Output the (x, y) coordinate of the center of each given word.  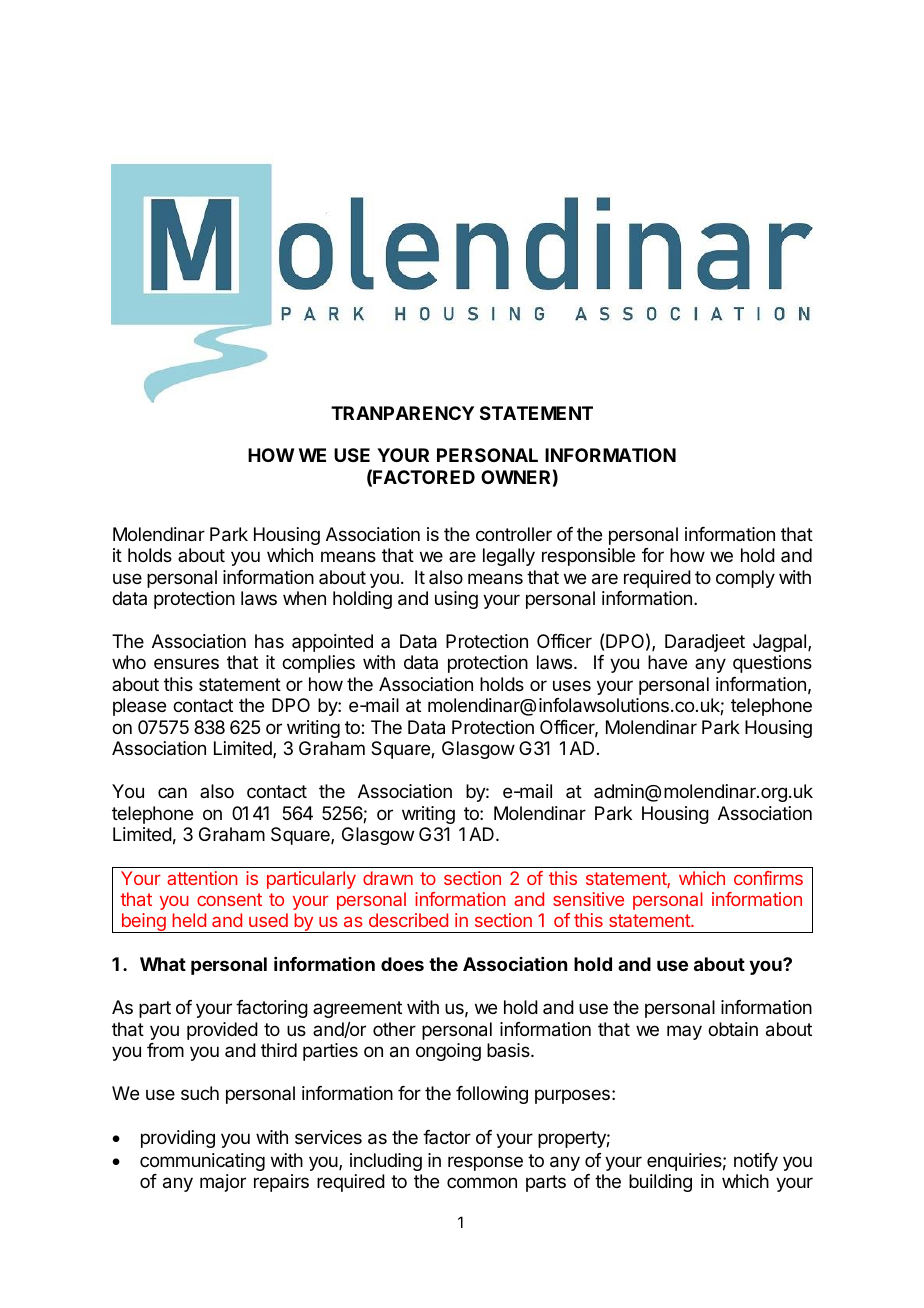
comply (745, 579)
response (485, 1163)
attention (202, 878)
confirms (768, 878)
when (304, 598)
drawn (388, 878)
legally (509, 557)
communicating (202, 1162)
